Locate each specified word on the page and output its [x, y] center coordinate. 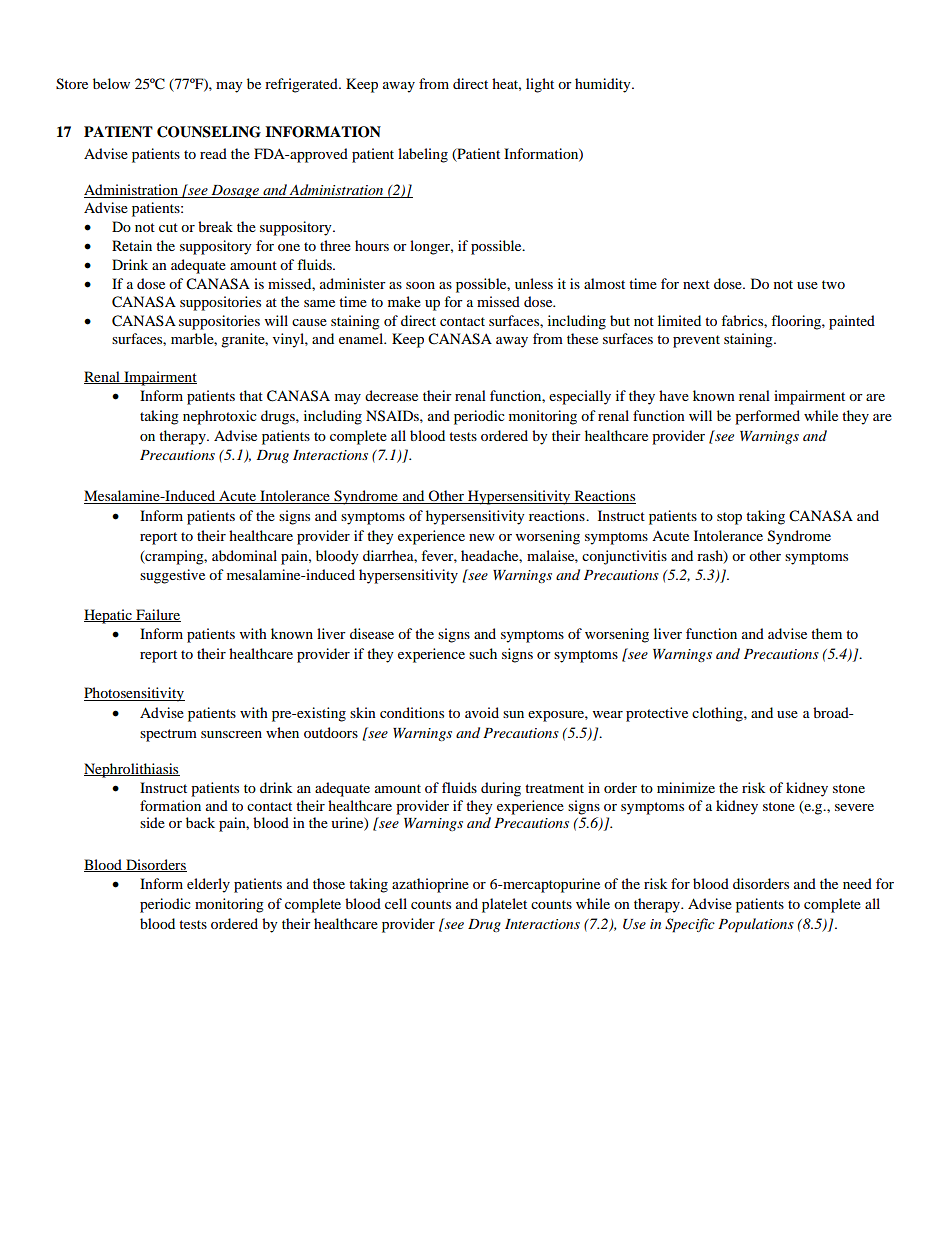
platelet [504, 905]
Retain [132, 245]
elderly [208, 885]
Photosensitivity [134, 694]
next [696, 284]
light [540, 85]
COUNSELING [209, 132]
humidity [604, 85]
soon [420, 285]
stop [729, 518]
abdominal [244, 555]
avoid [482, 712]
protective [657, 714]
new [482, 537]
